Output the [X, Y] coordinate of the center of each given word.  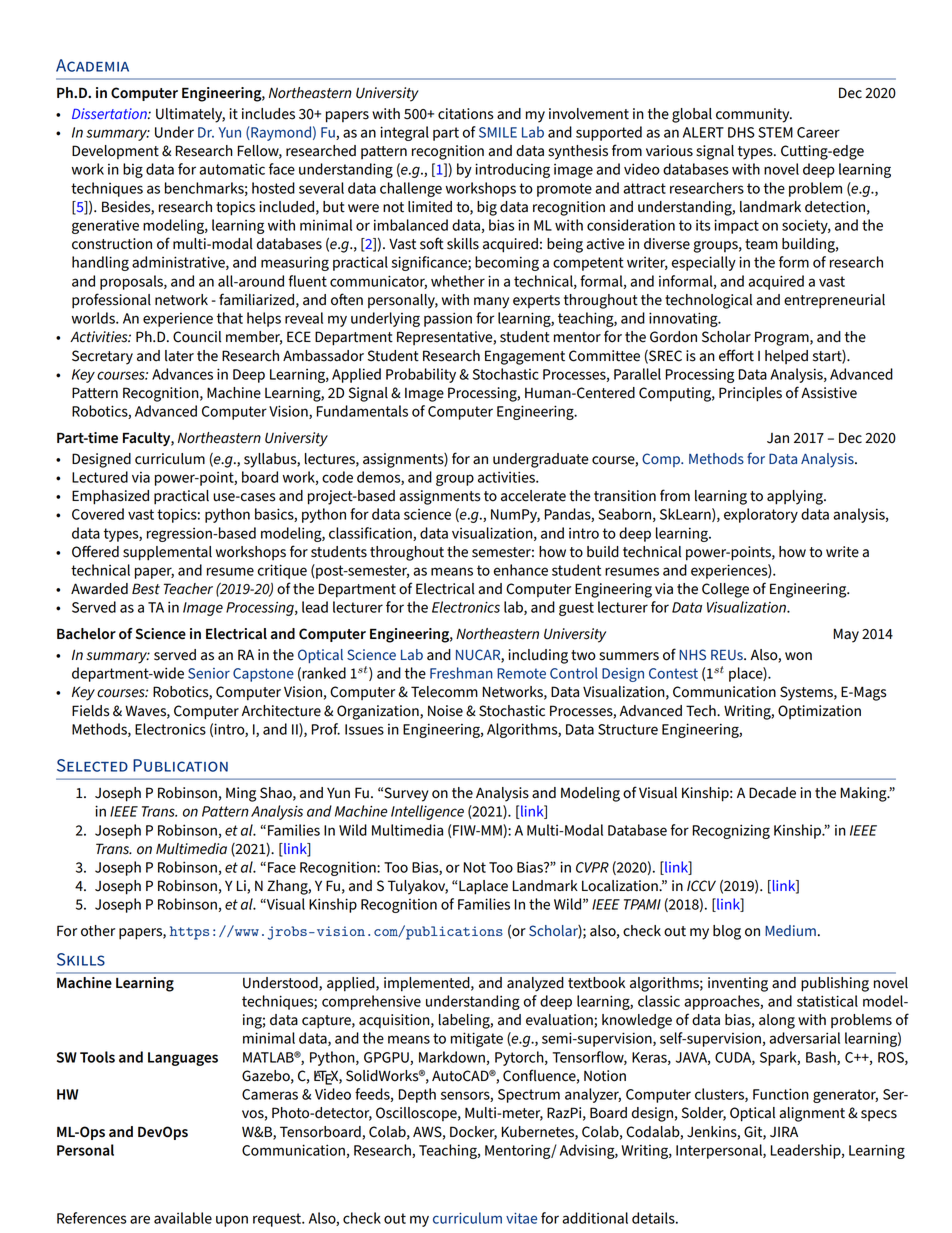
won [798, 656]
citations [465, 114]
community [754, 115]
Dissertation [110, 113]
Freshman [461, 673]
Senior [209, 673]
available [183, 1218]
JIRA [784, 1132]
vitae [521, 1218]
